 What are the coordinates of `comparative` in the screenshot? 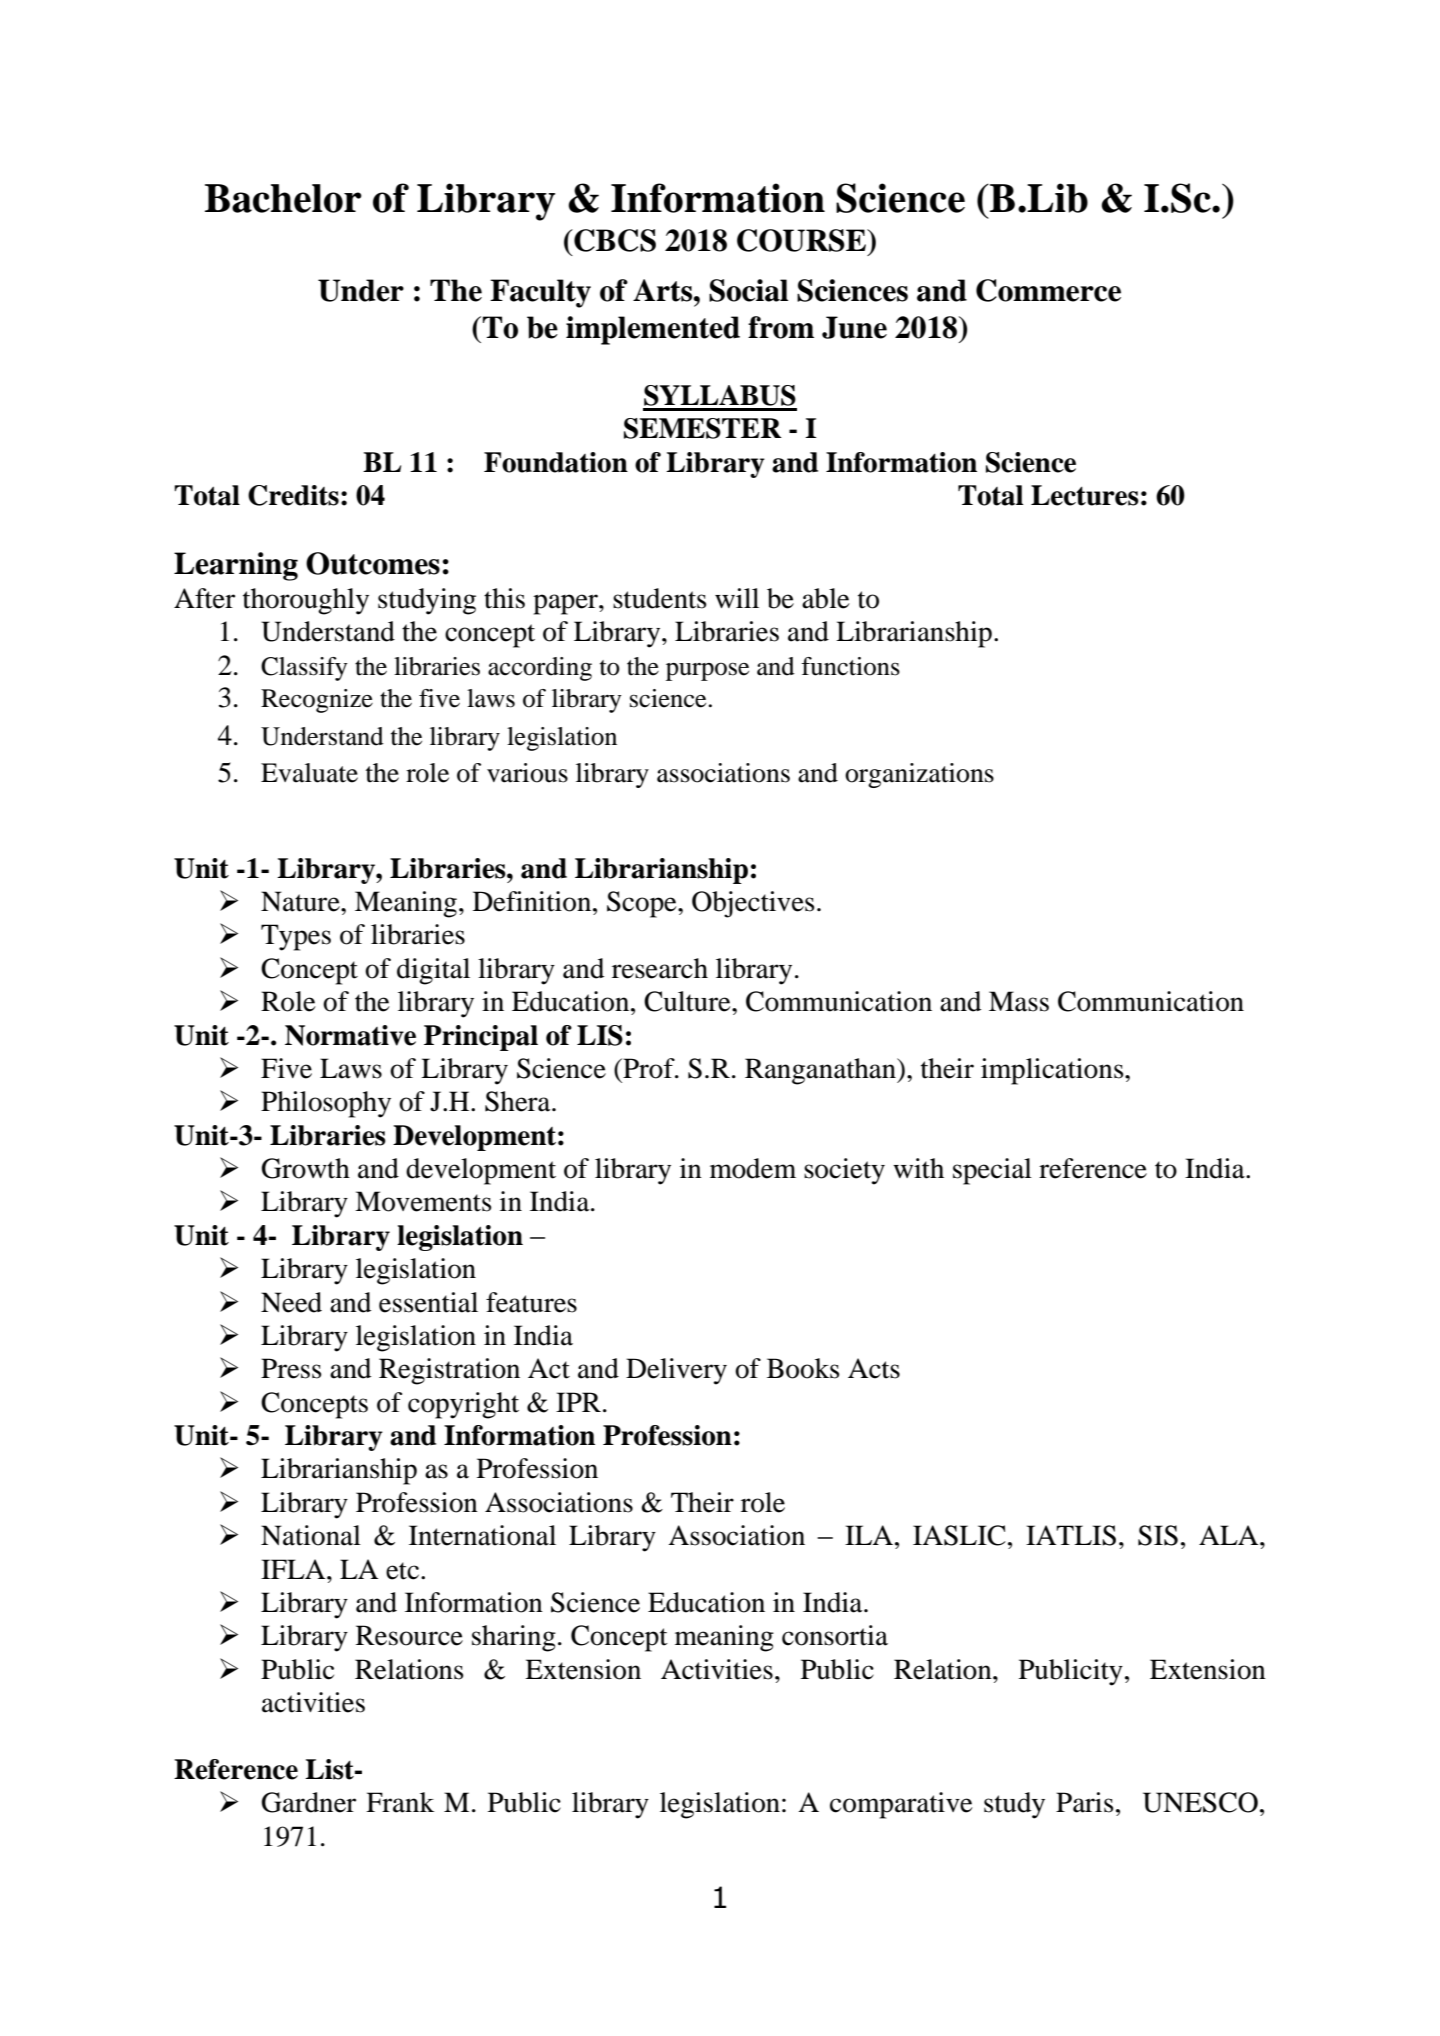 It's located at (901, 1805).
